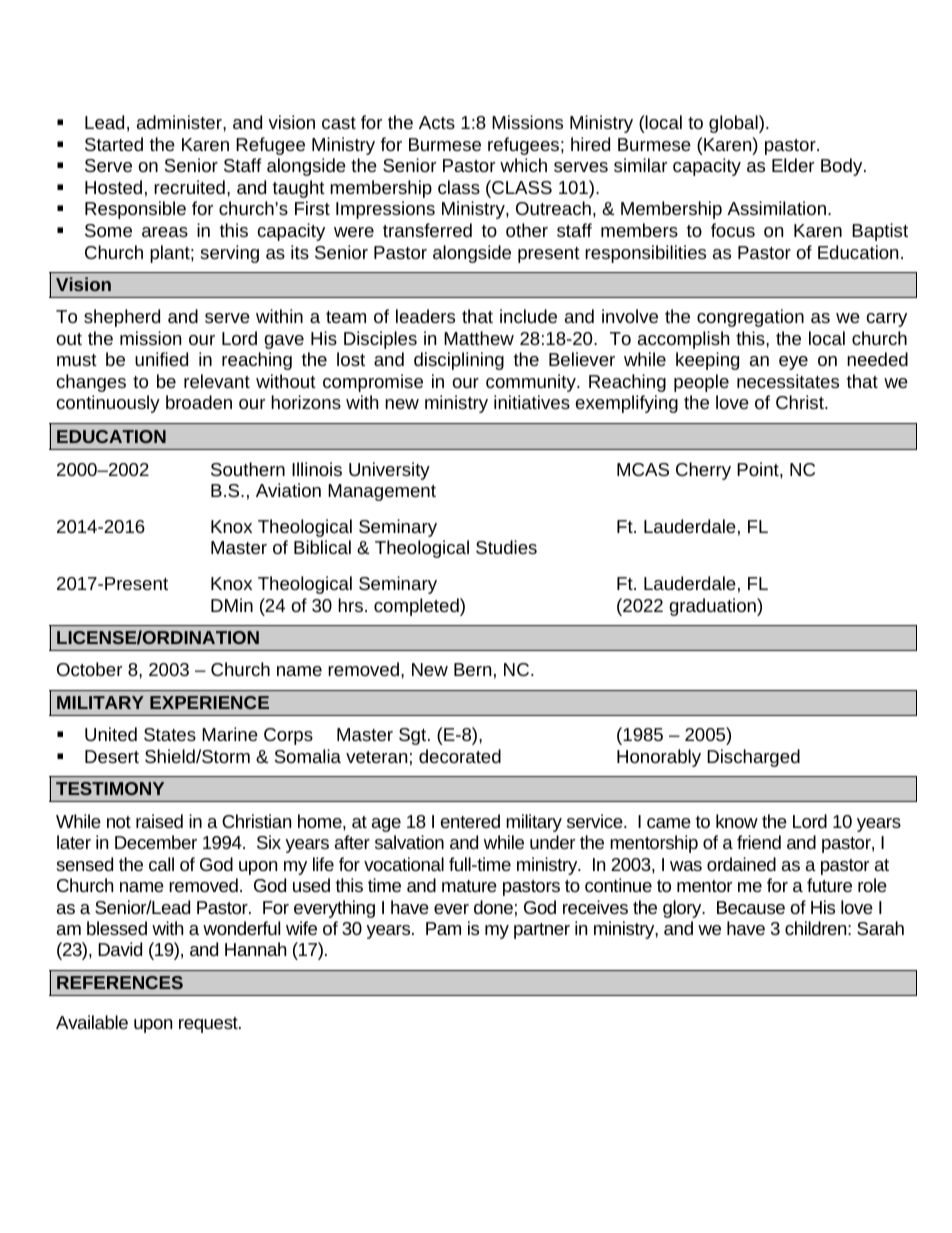 This image has width=952, height=1233. What do you see at coordinates (120, 982) in the image?
I see `REFERENCES` at bounding box center [120, 982].
